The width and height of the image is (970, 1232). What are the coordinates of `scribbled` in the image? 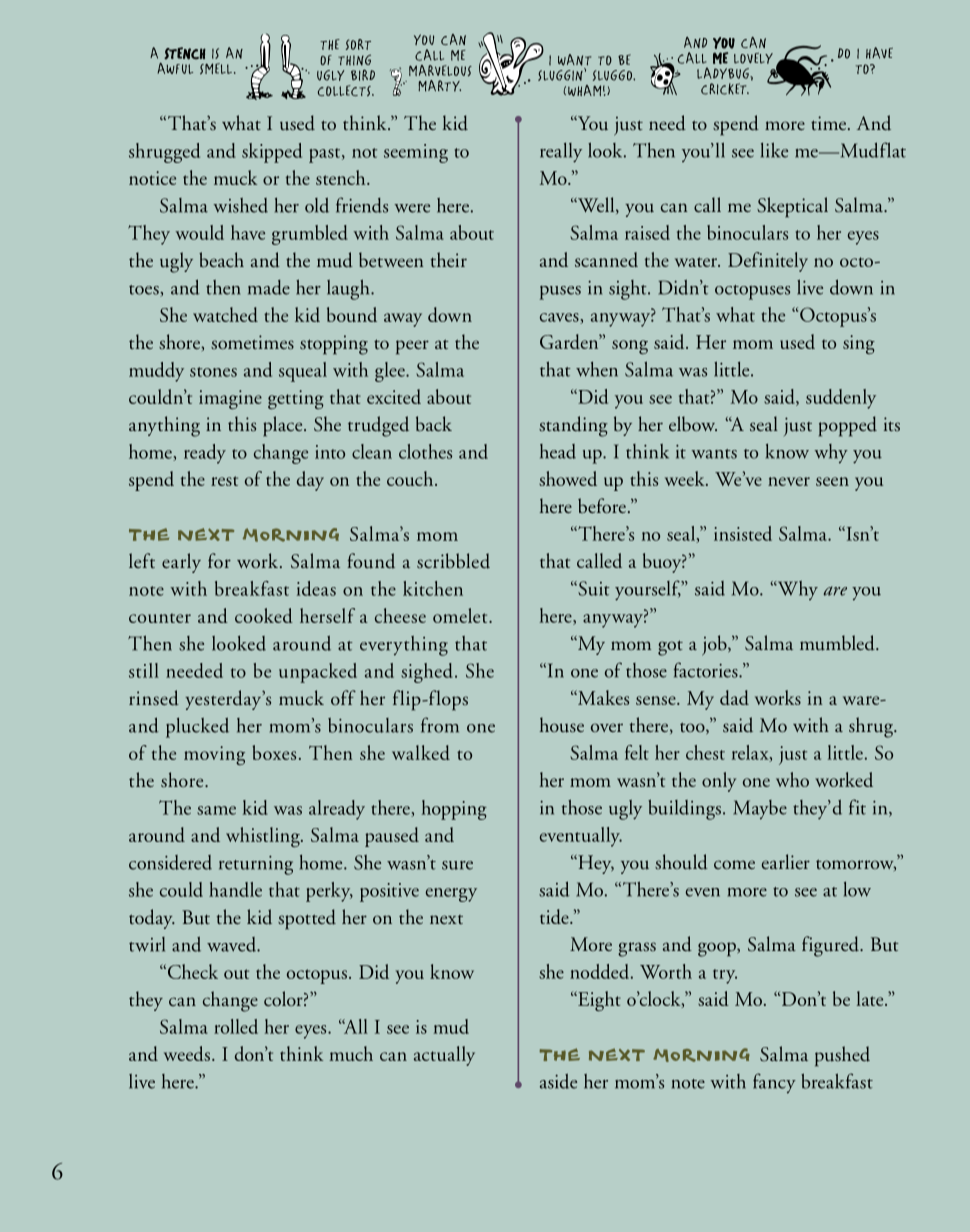 It's located at (453, 561).
